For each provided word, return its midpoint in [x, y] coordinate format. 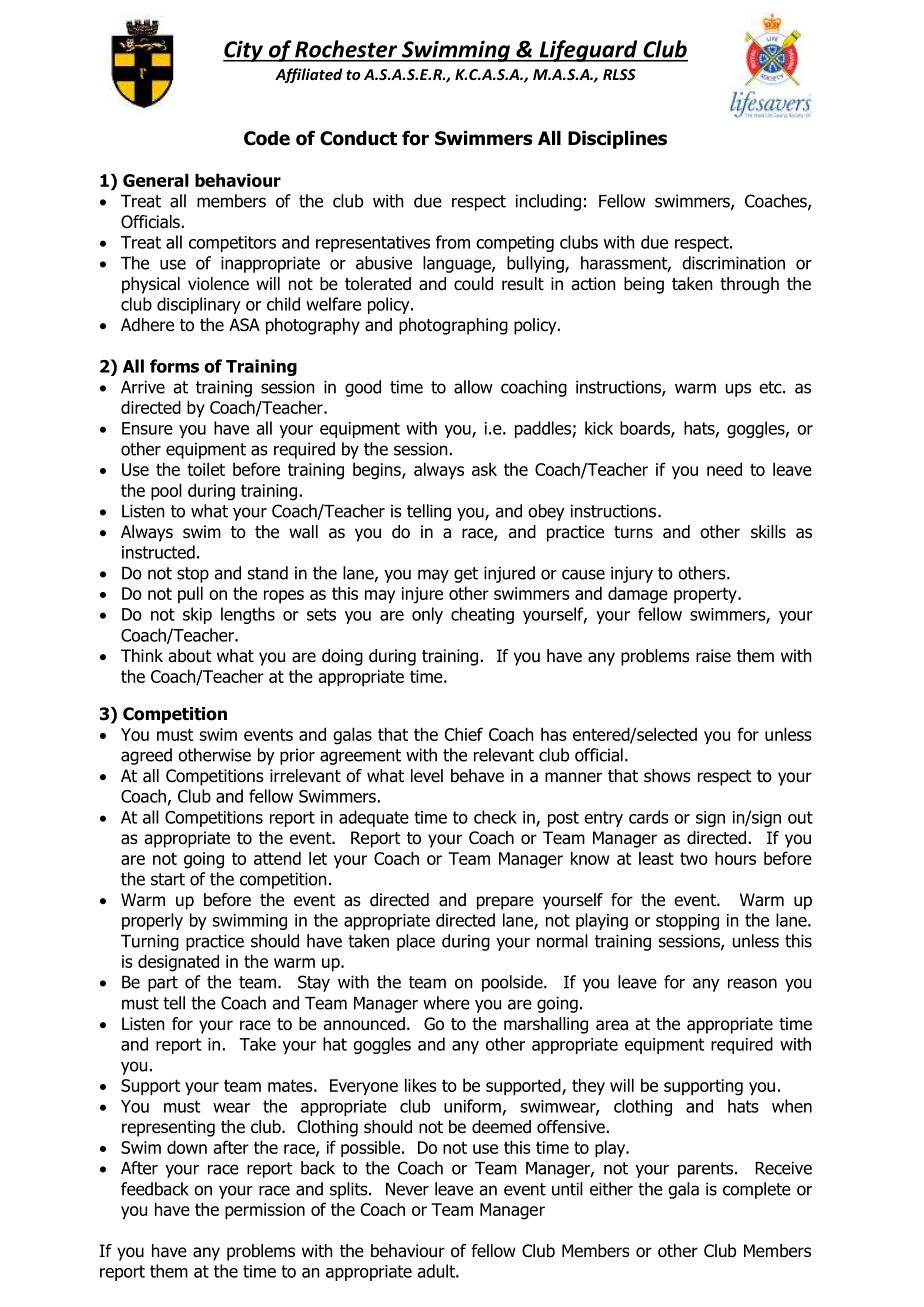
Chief [464, 734]
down [187, 1147]
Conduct [358, 138]
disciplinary [199, 305]
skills [768, 532]
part [163, 984]
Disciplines [617, 140]
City [244, 51]
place [416, 942]
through [749, 285]
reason [752, 983]
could [473, 284]
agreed [146, 756]
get [466, 575]
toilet [206, 469]
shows [667, 776]
